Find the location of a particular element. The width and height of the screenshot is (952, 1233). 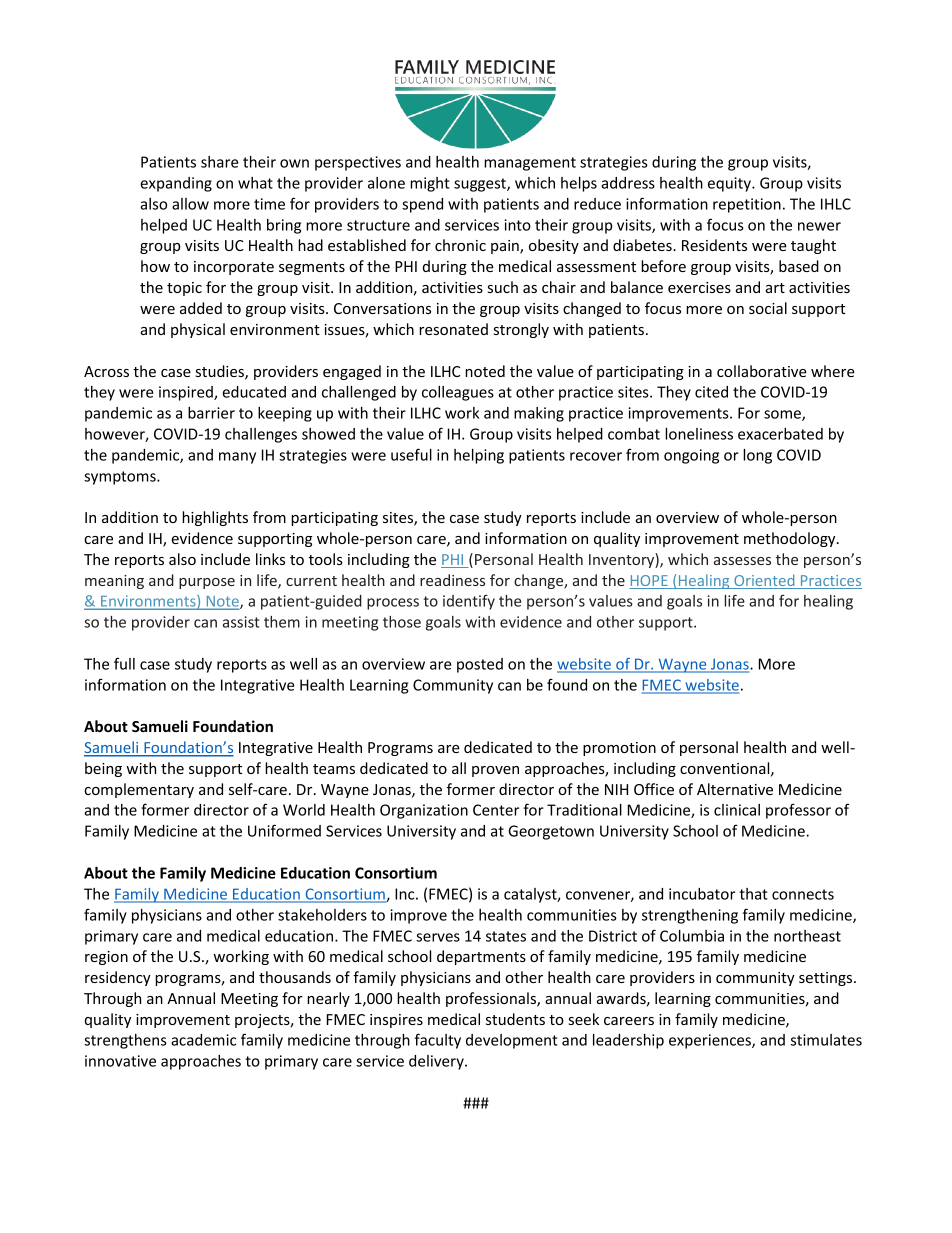

purpose is located at coordinates (207, 583).
